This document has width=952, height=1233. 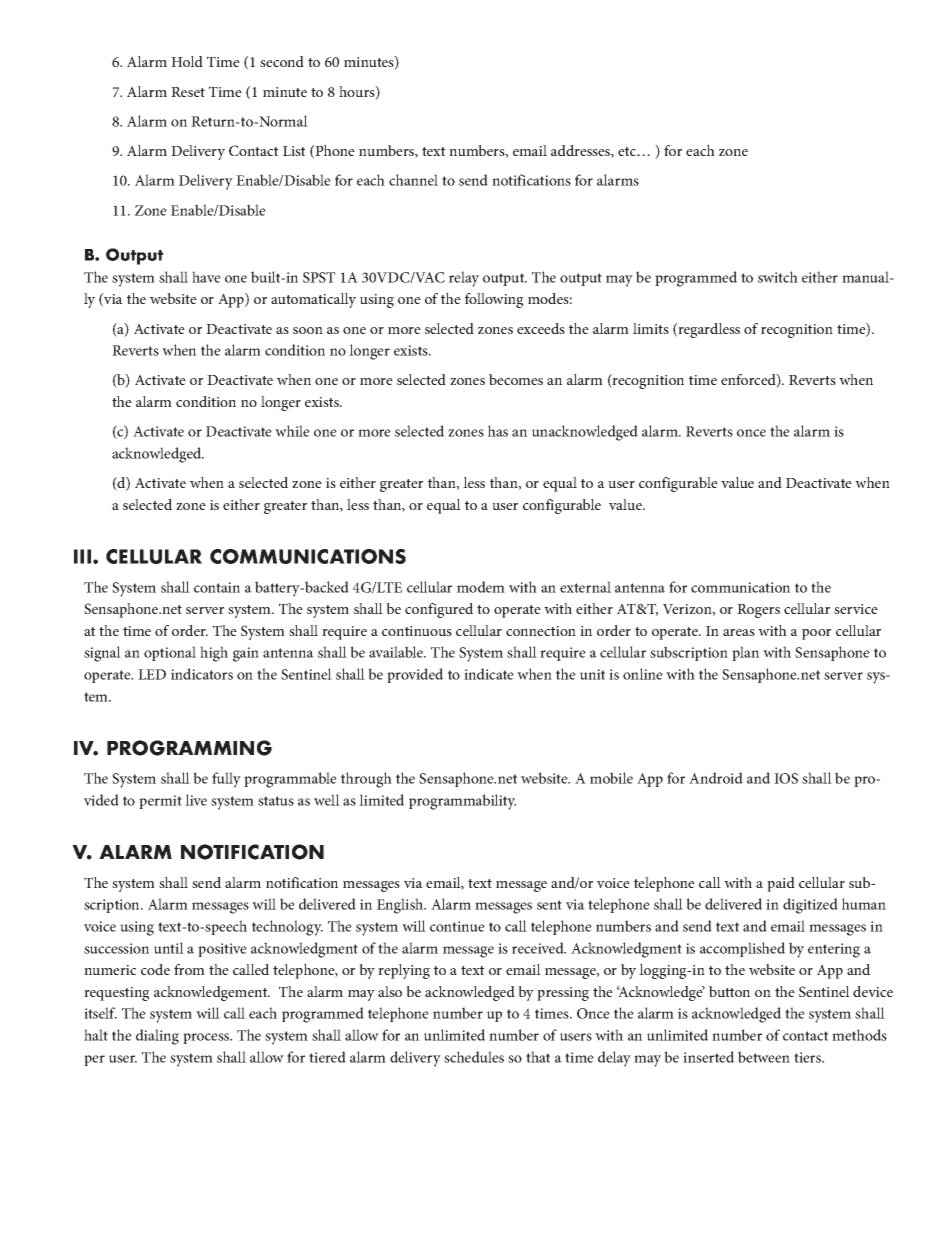 I want to click on programmability, so click(x=462, y=802).
